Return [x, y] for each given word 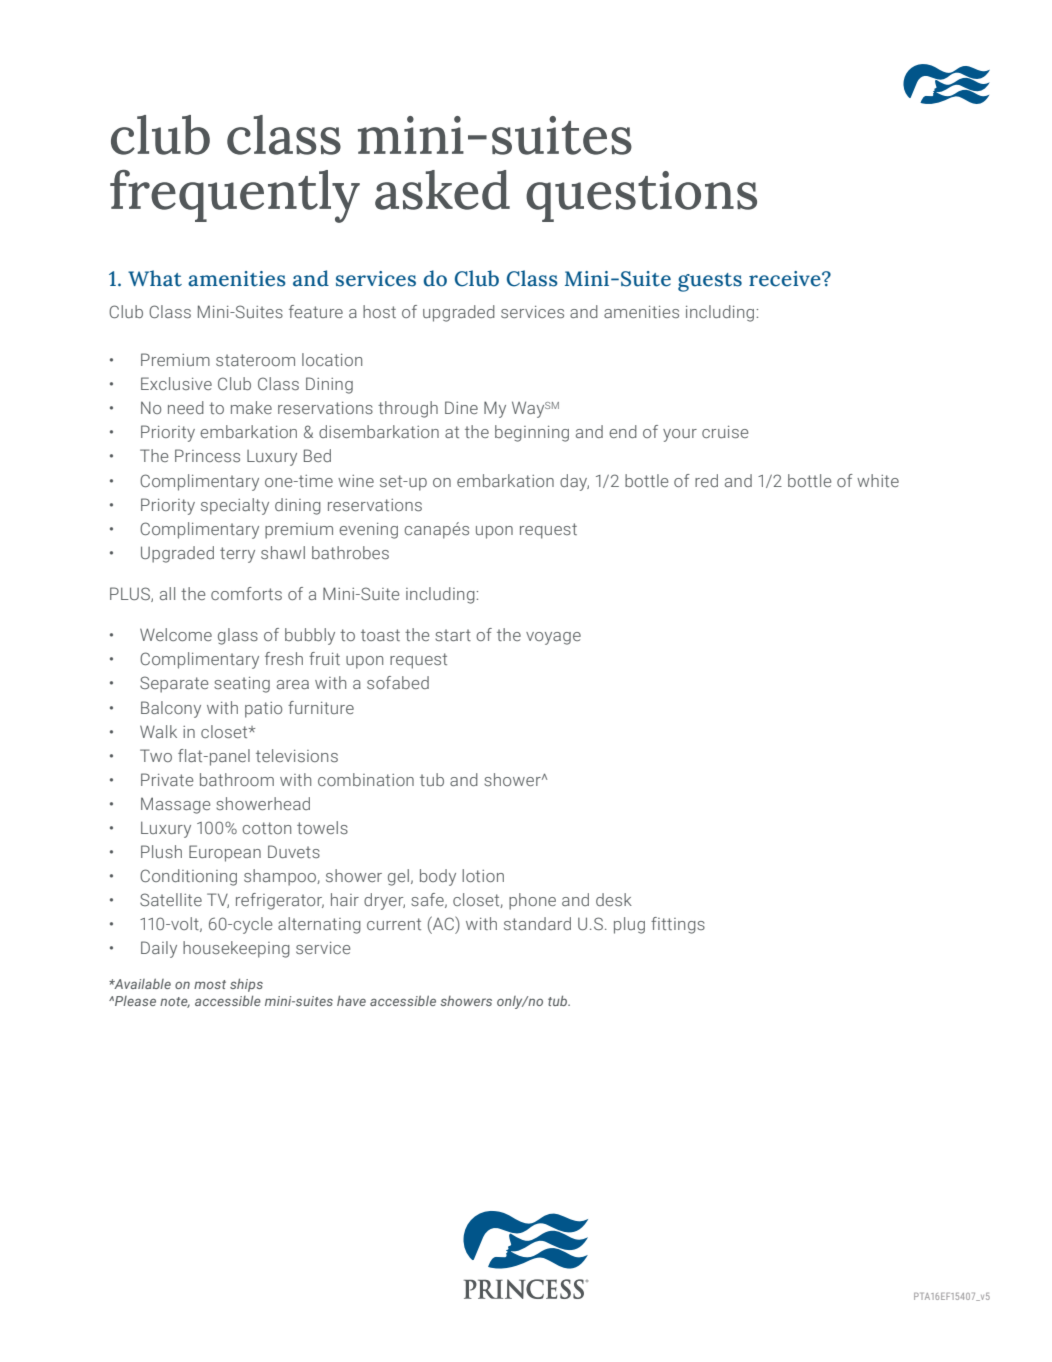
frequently [235, 196]
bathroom [237, 779]
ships [246, 985]
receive [786, 279]
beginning [532, 433]
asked [442, 190]
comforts [246, 593]
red [706, 480]
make [251, 407]
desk [614, 899]
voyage [553, 638]
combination [366, 779]
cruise [725, 432]
